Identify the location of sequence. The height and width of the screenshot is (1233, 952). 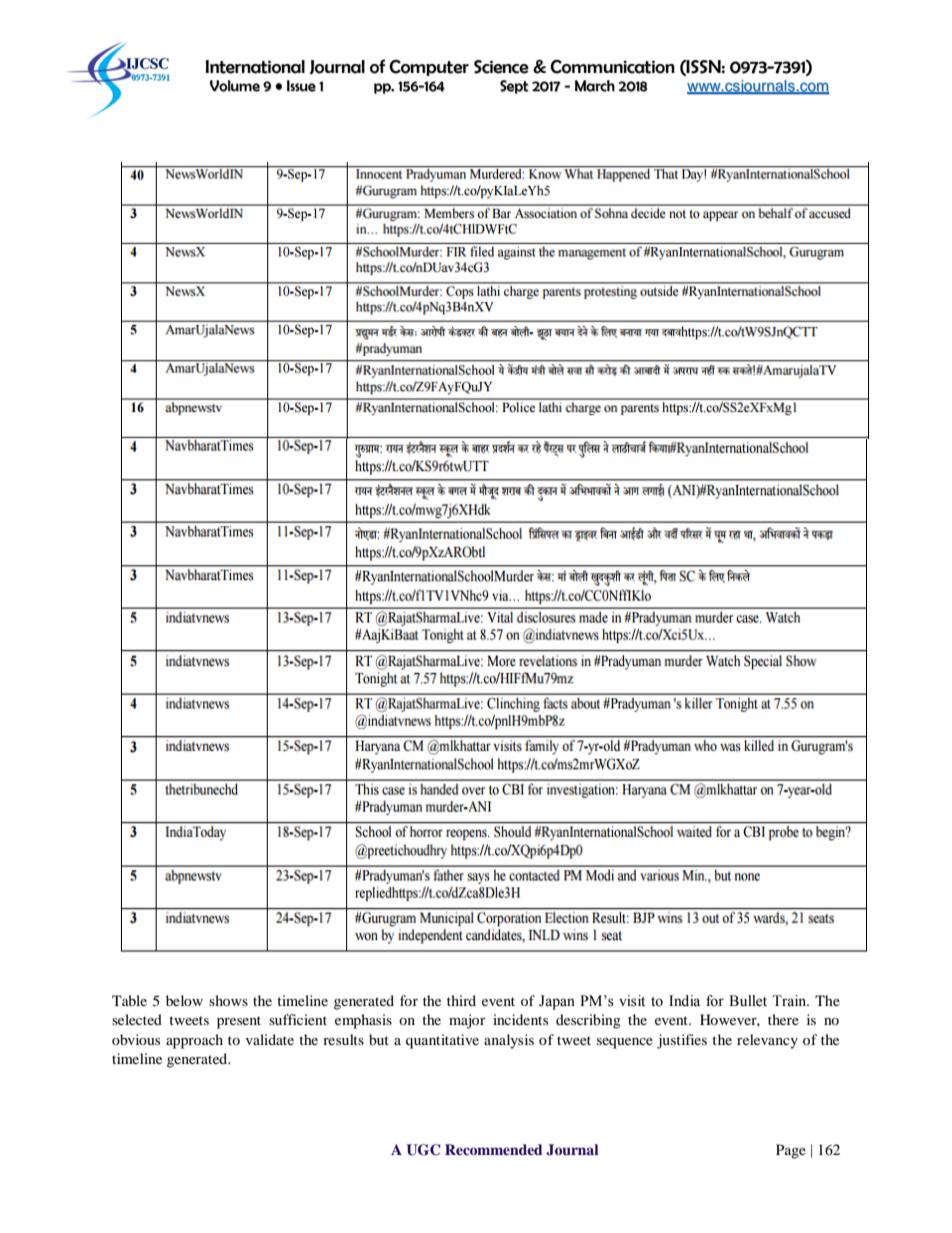
(625, 1043).
